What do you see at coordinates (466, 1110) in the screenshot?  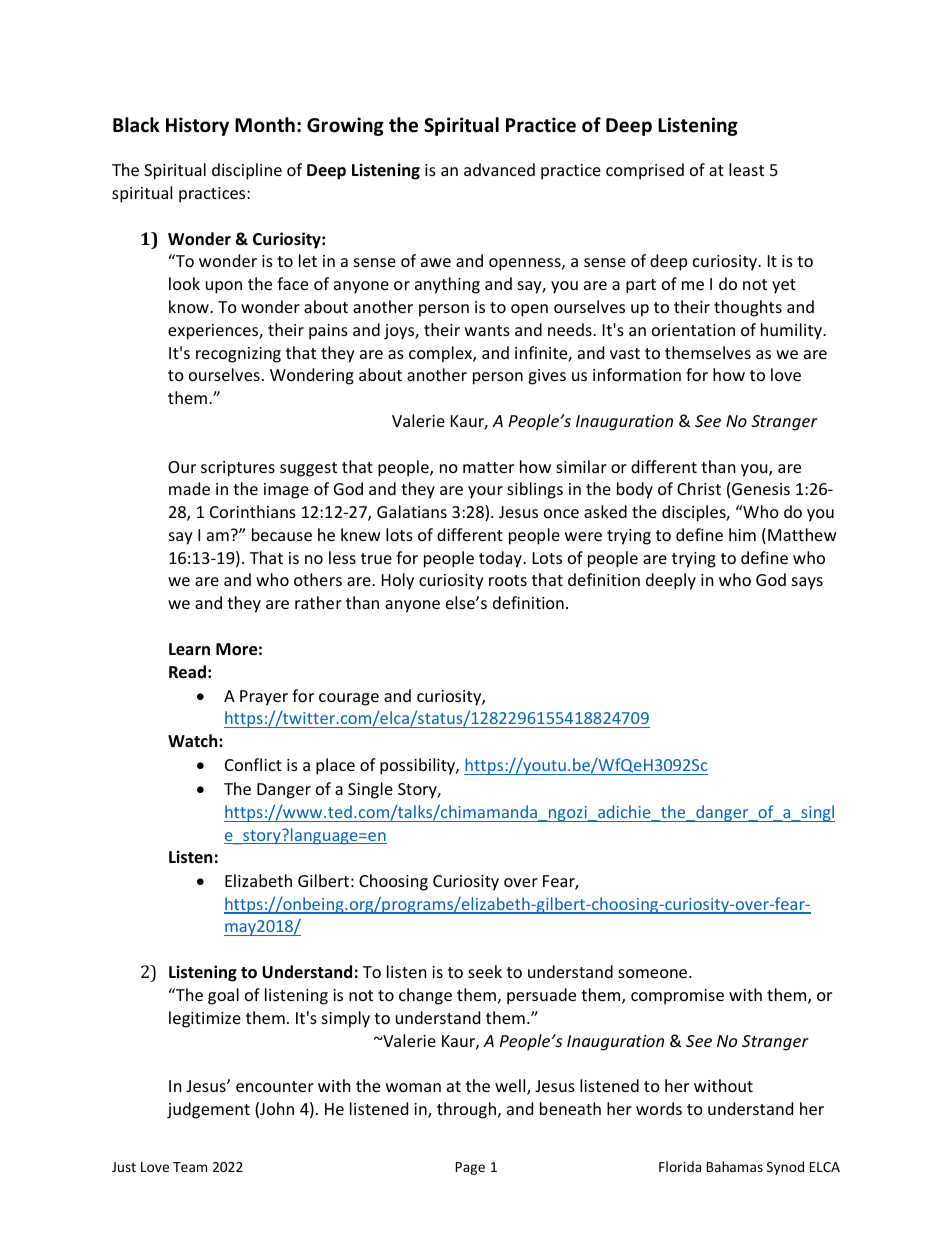 I see `through` at bounding box center [466, 1110].
